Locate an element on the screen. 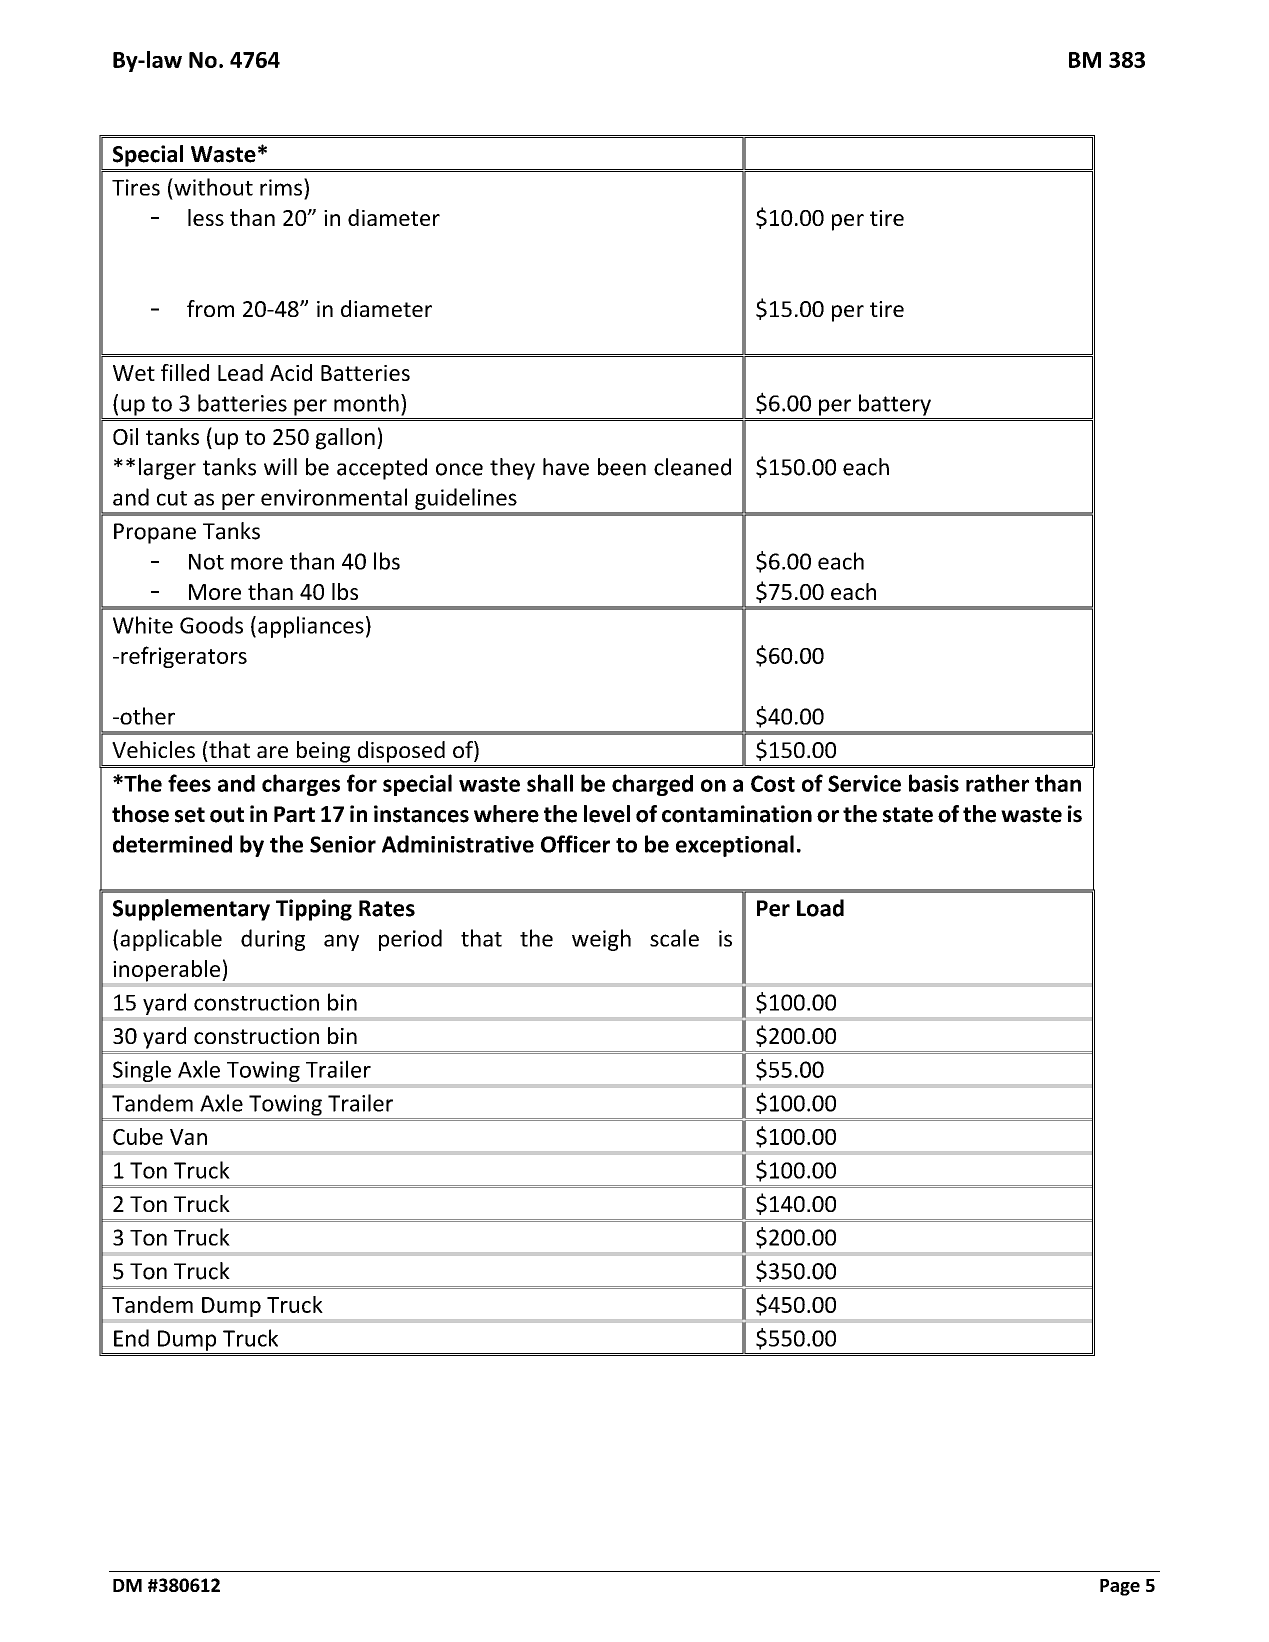  have is located at coordinates (566, 467).
